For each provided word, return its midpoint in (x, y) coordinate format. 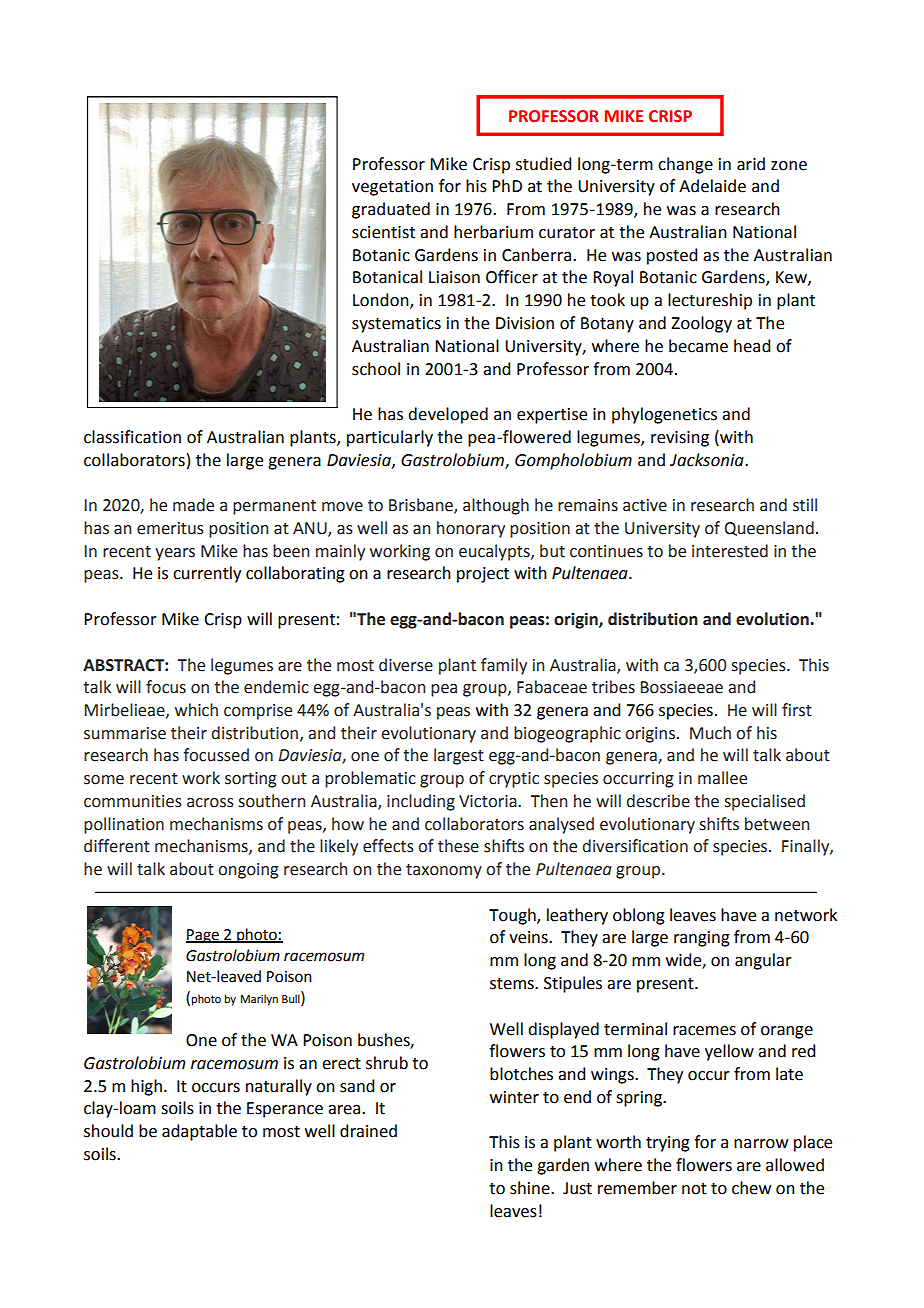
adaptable (199, 1132)
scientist (383, 232)
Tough (513, 916)
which (196, 710)
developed (448, 415)
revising (680, 439)
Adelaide (712, 186)
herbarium (493, 232)
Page (203, 936)
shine (531, 1188)
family (504, 666)
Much (710, 733)
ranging (702, 939)
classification (132, 437)
